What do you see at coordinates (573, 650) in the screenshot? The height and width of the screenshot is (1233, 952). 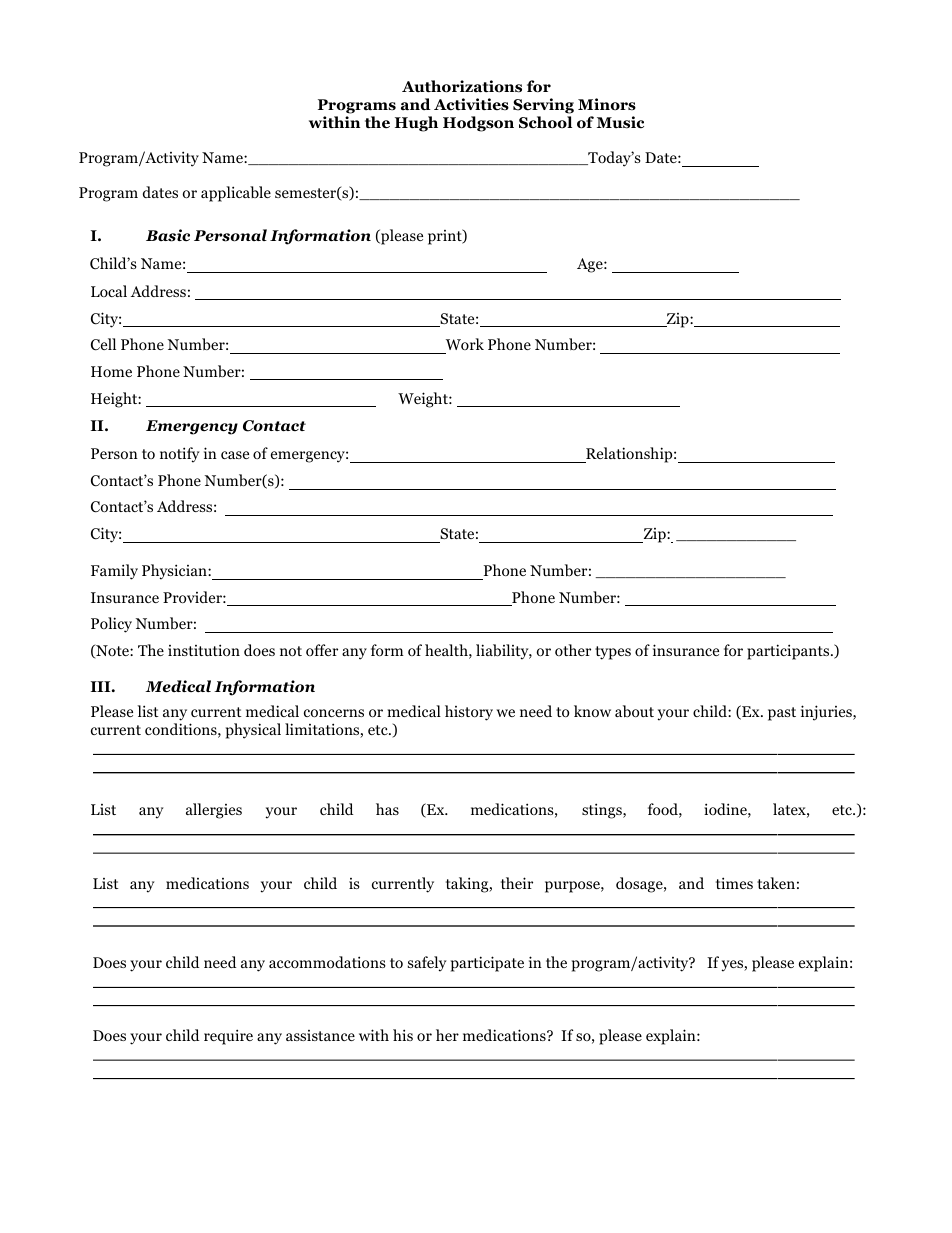 I see `other` at bounding box center [573, 650].
